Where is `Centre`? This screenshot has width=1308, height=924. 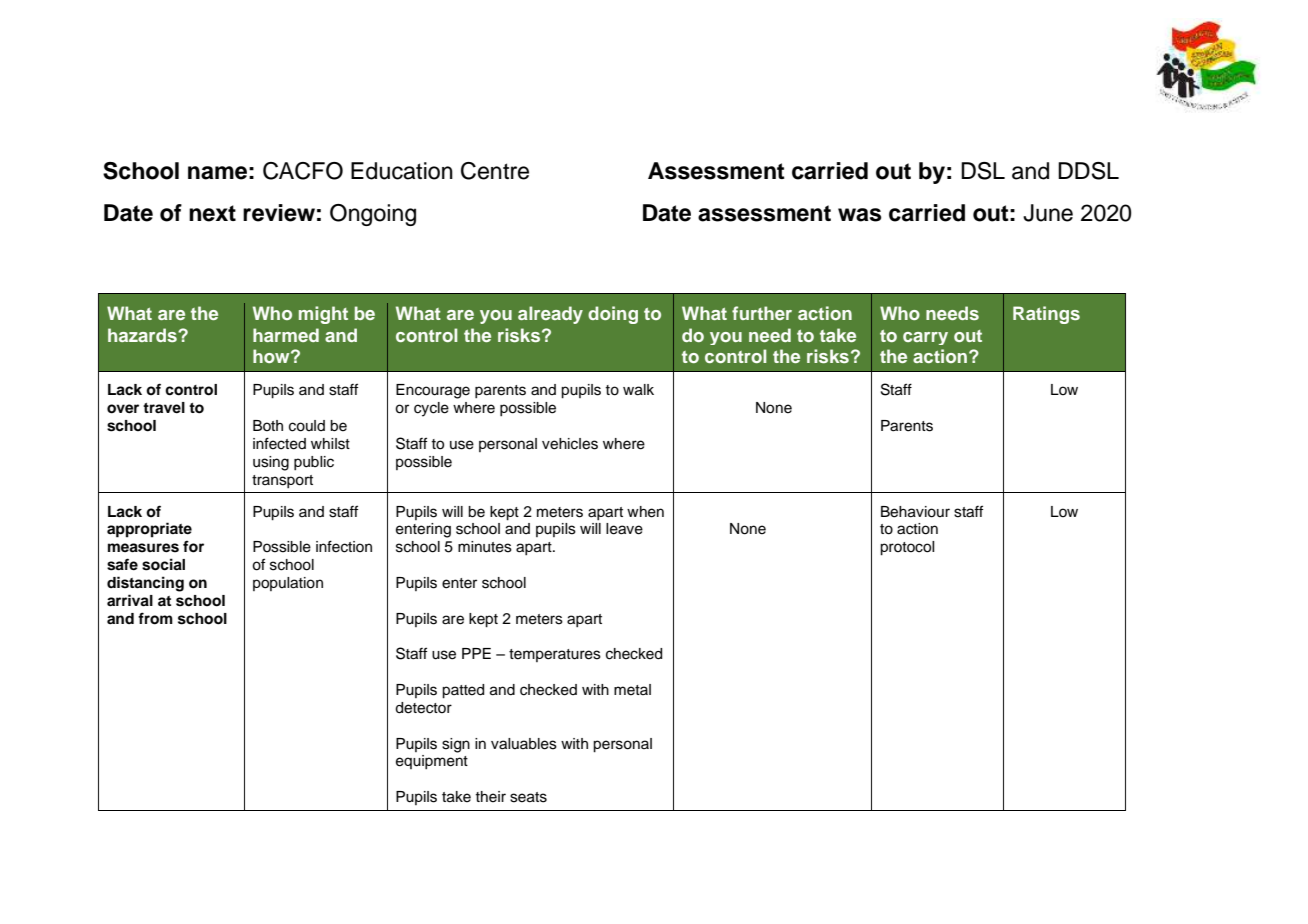
Centre is located at coordinates (495, 171).
